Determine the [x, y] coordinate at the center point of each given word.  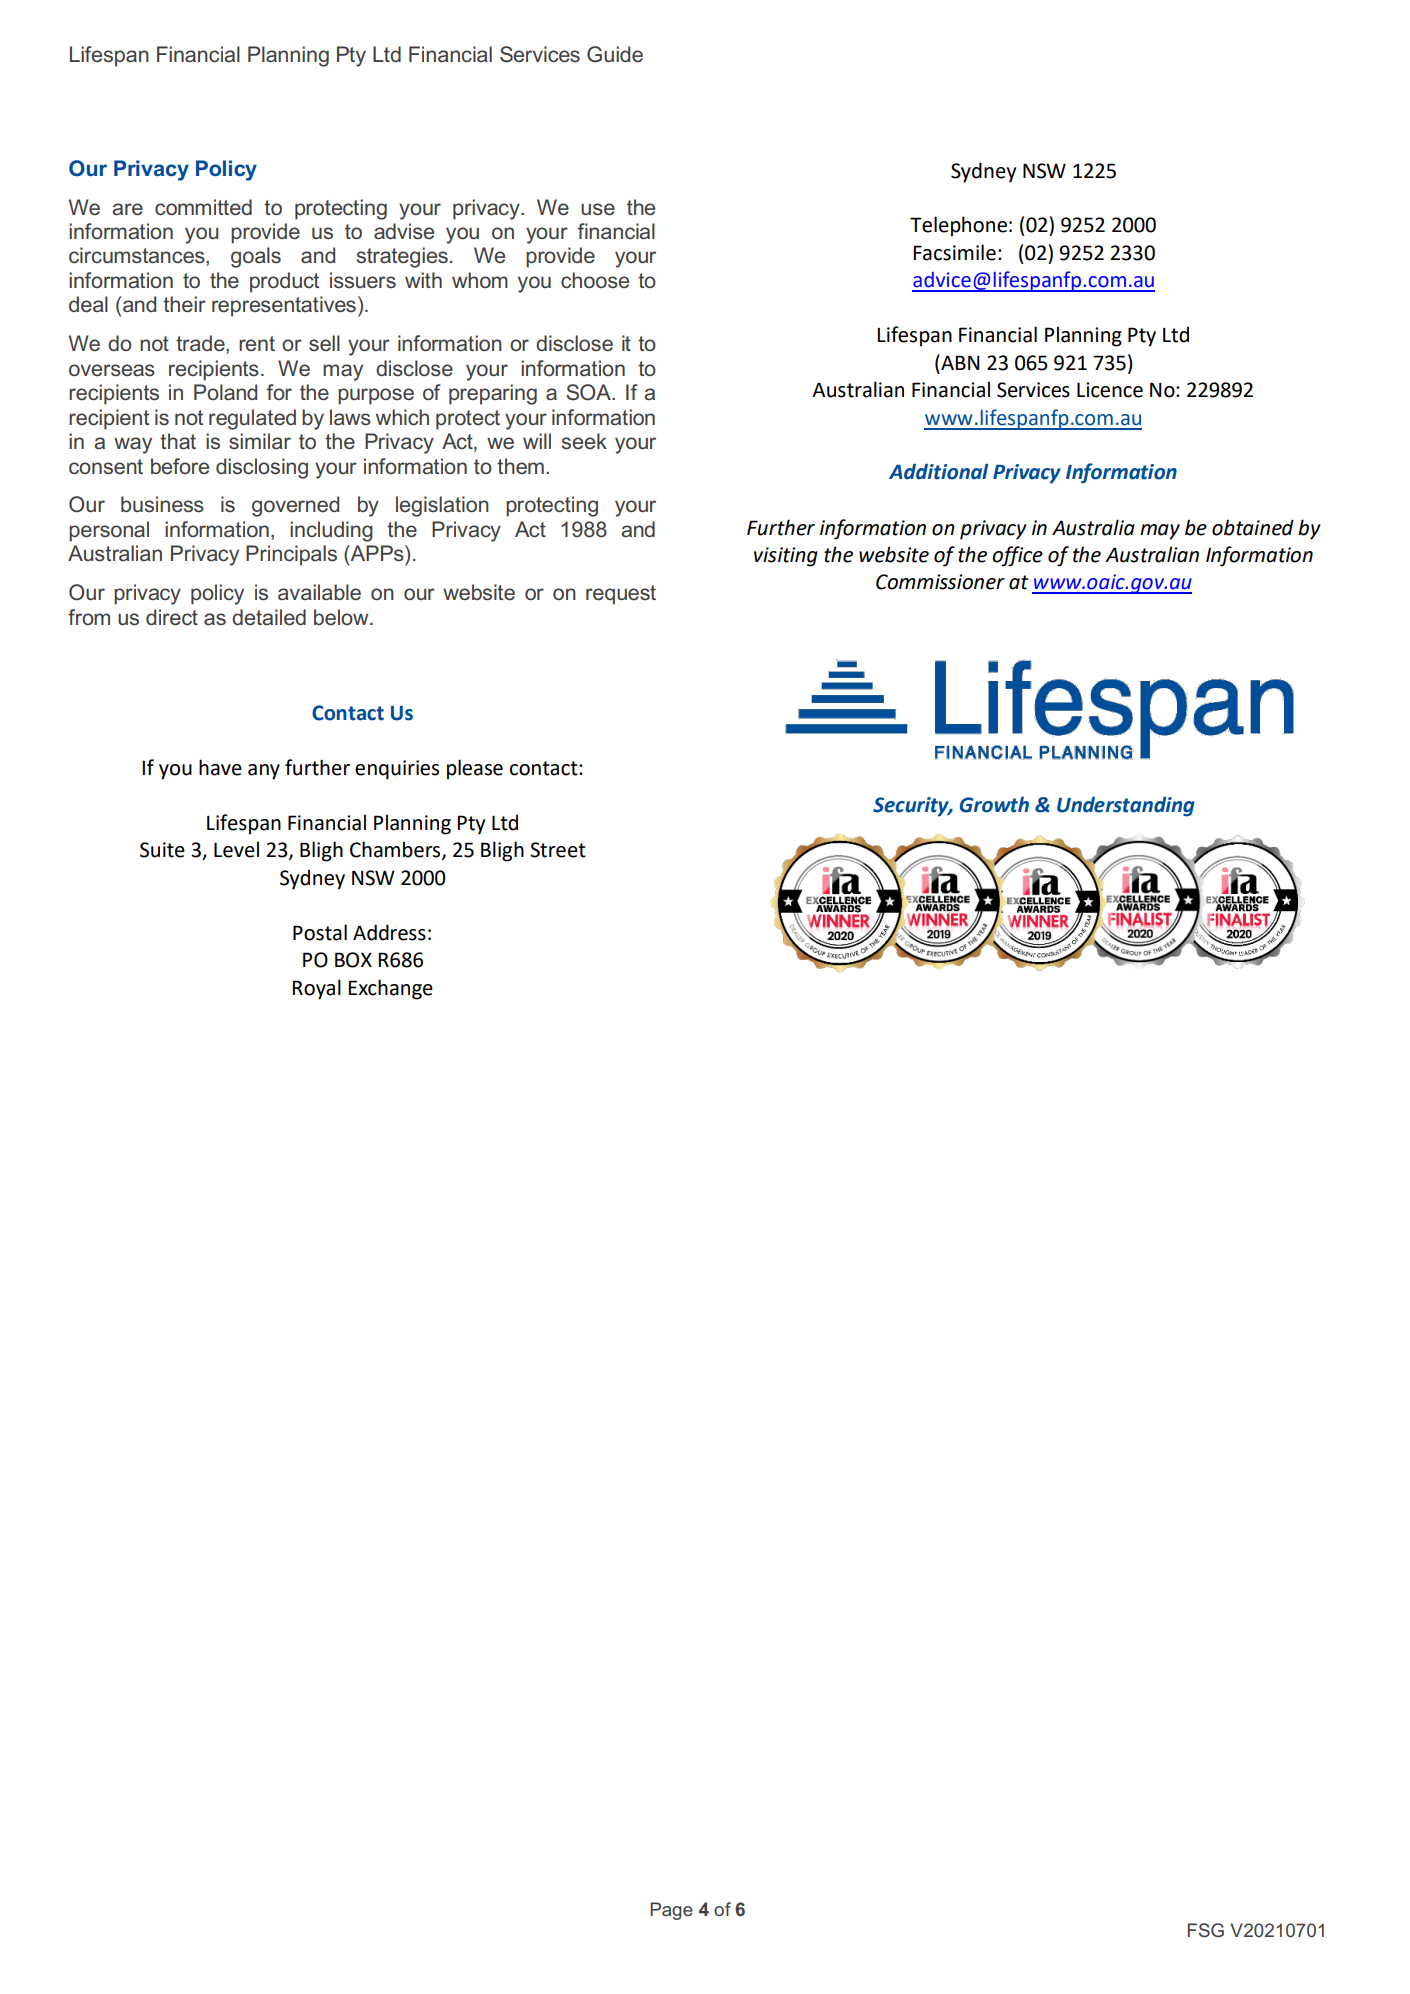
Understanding [1126, 806]
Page [671, 1911]
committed [203, 207]
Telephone [958, 226]
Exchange [390, 989]
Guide [615, 54]
